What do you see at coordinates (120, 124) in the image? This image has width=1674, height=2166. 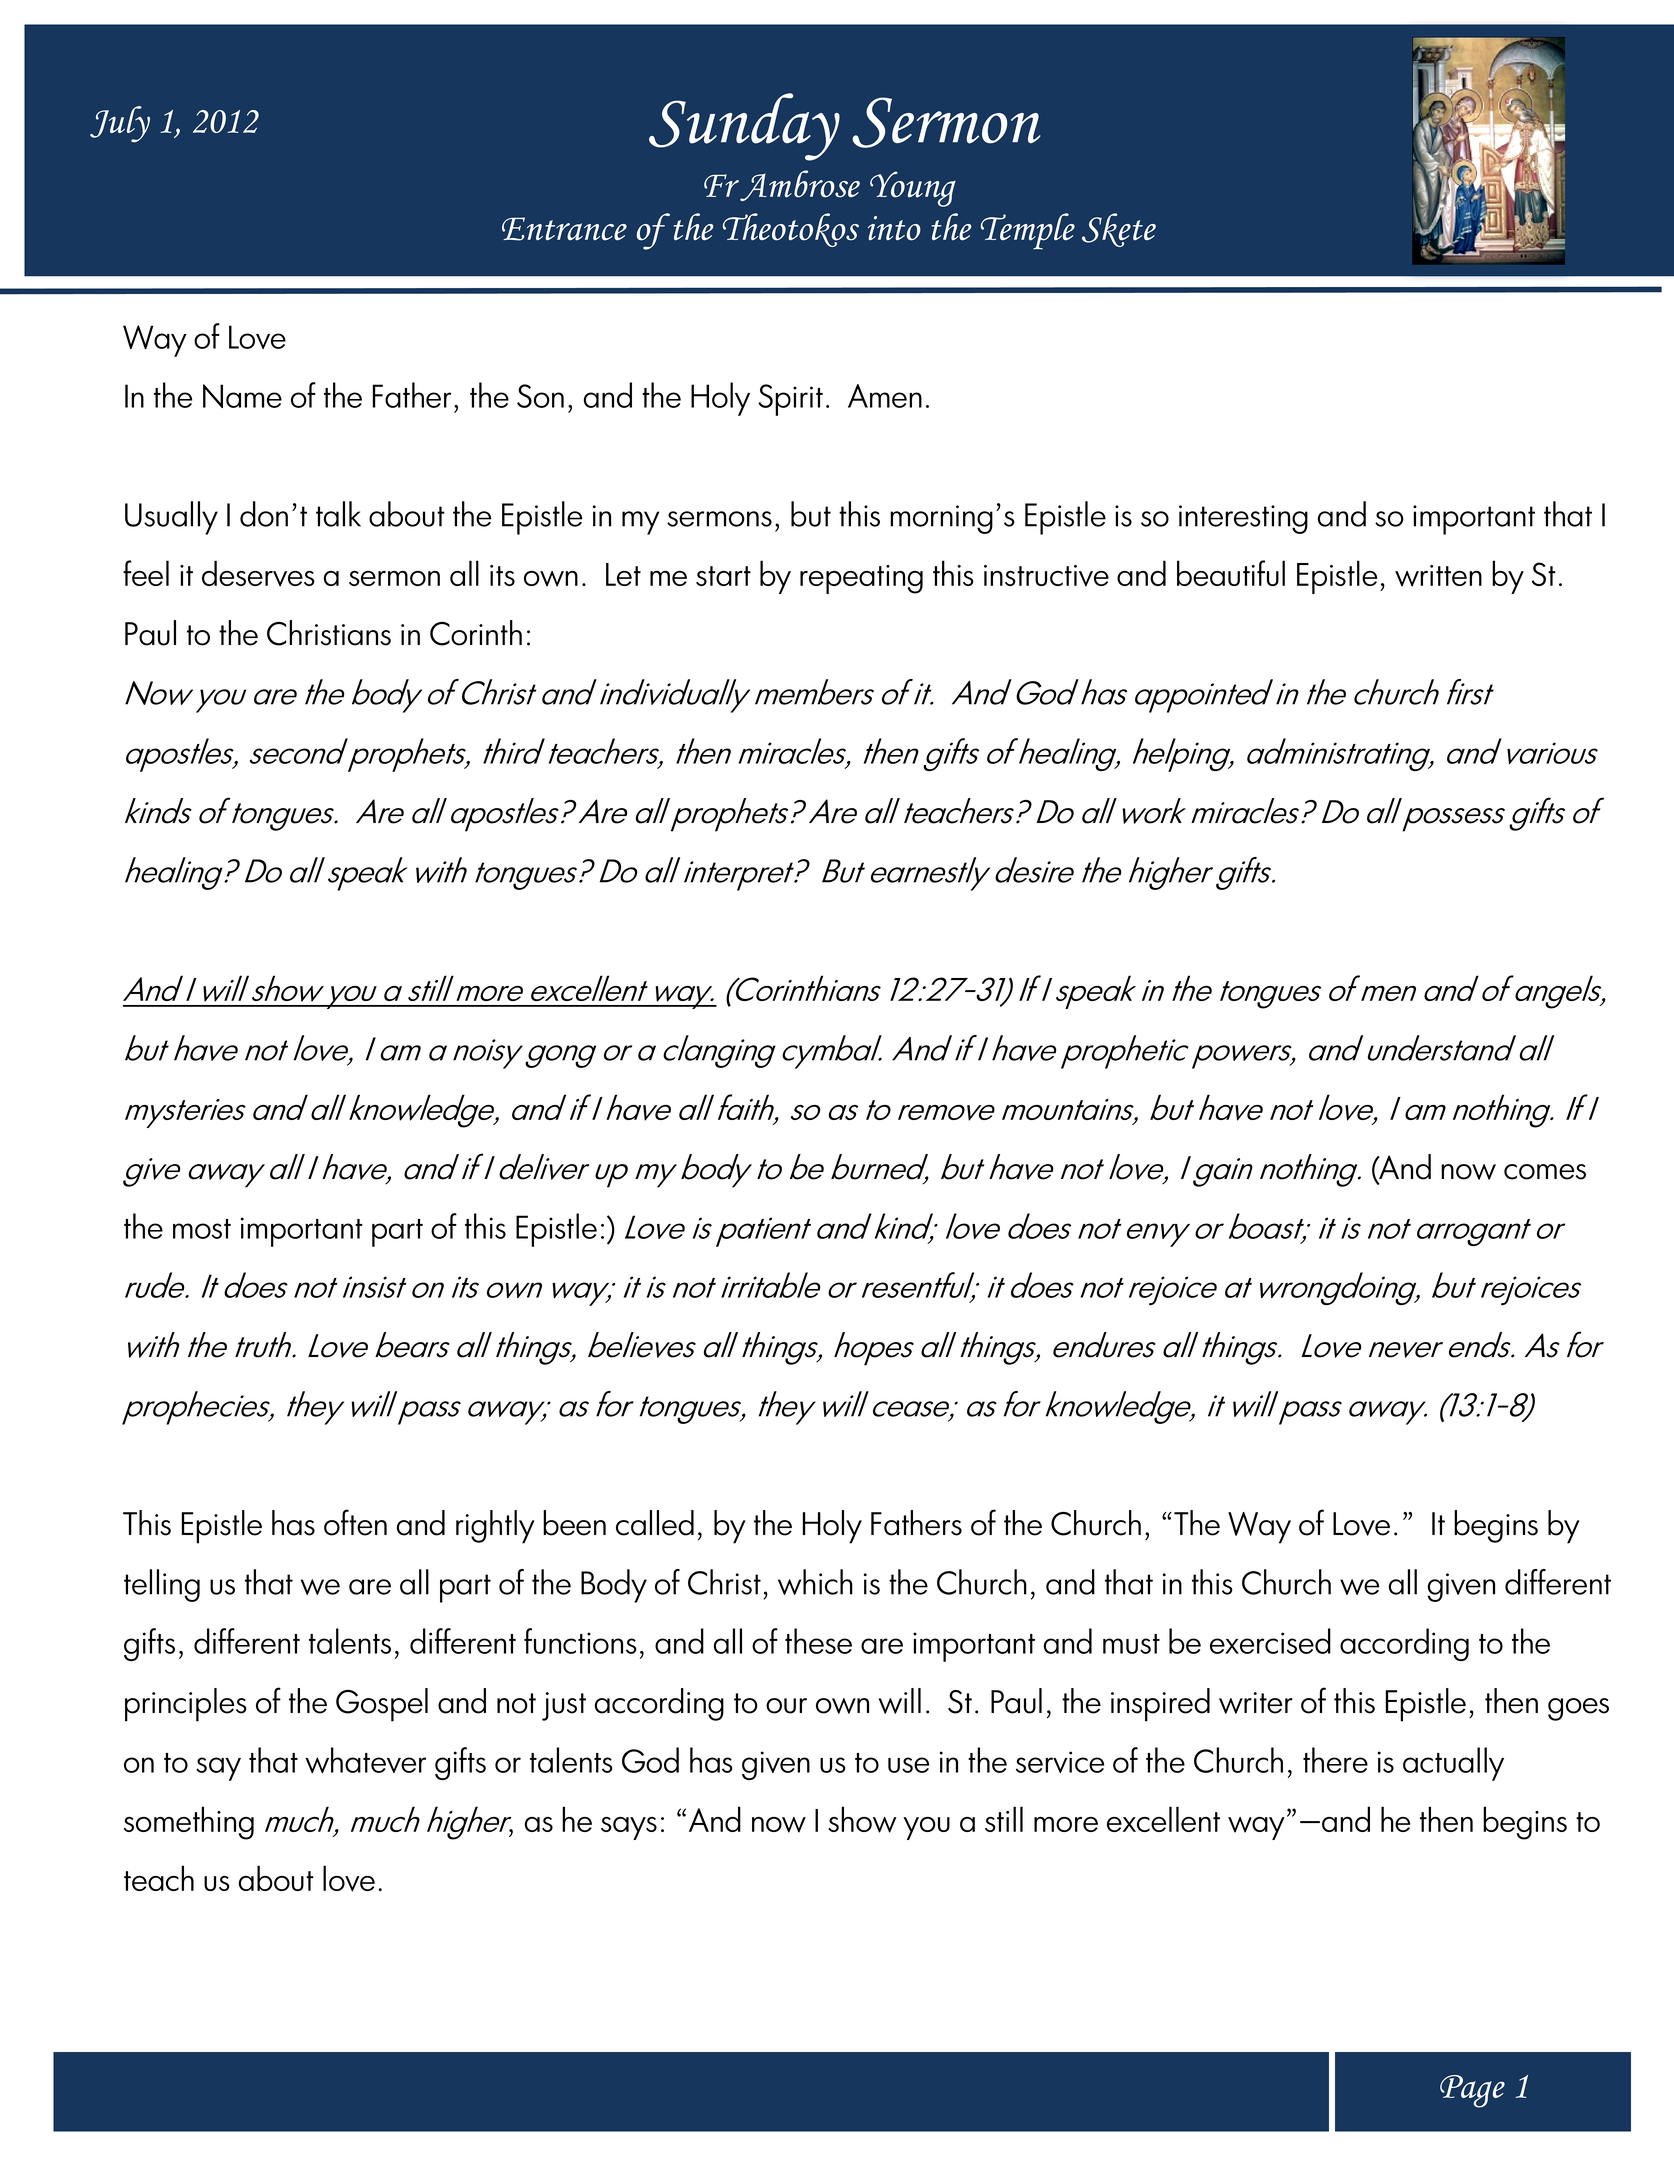 I see `July` at bounding box center [120, 124].
